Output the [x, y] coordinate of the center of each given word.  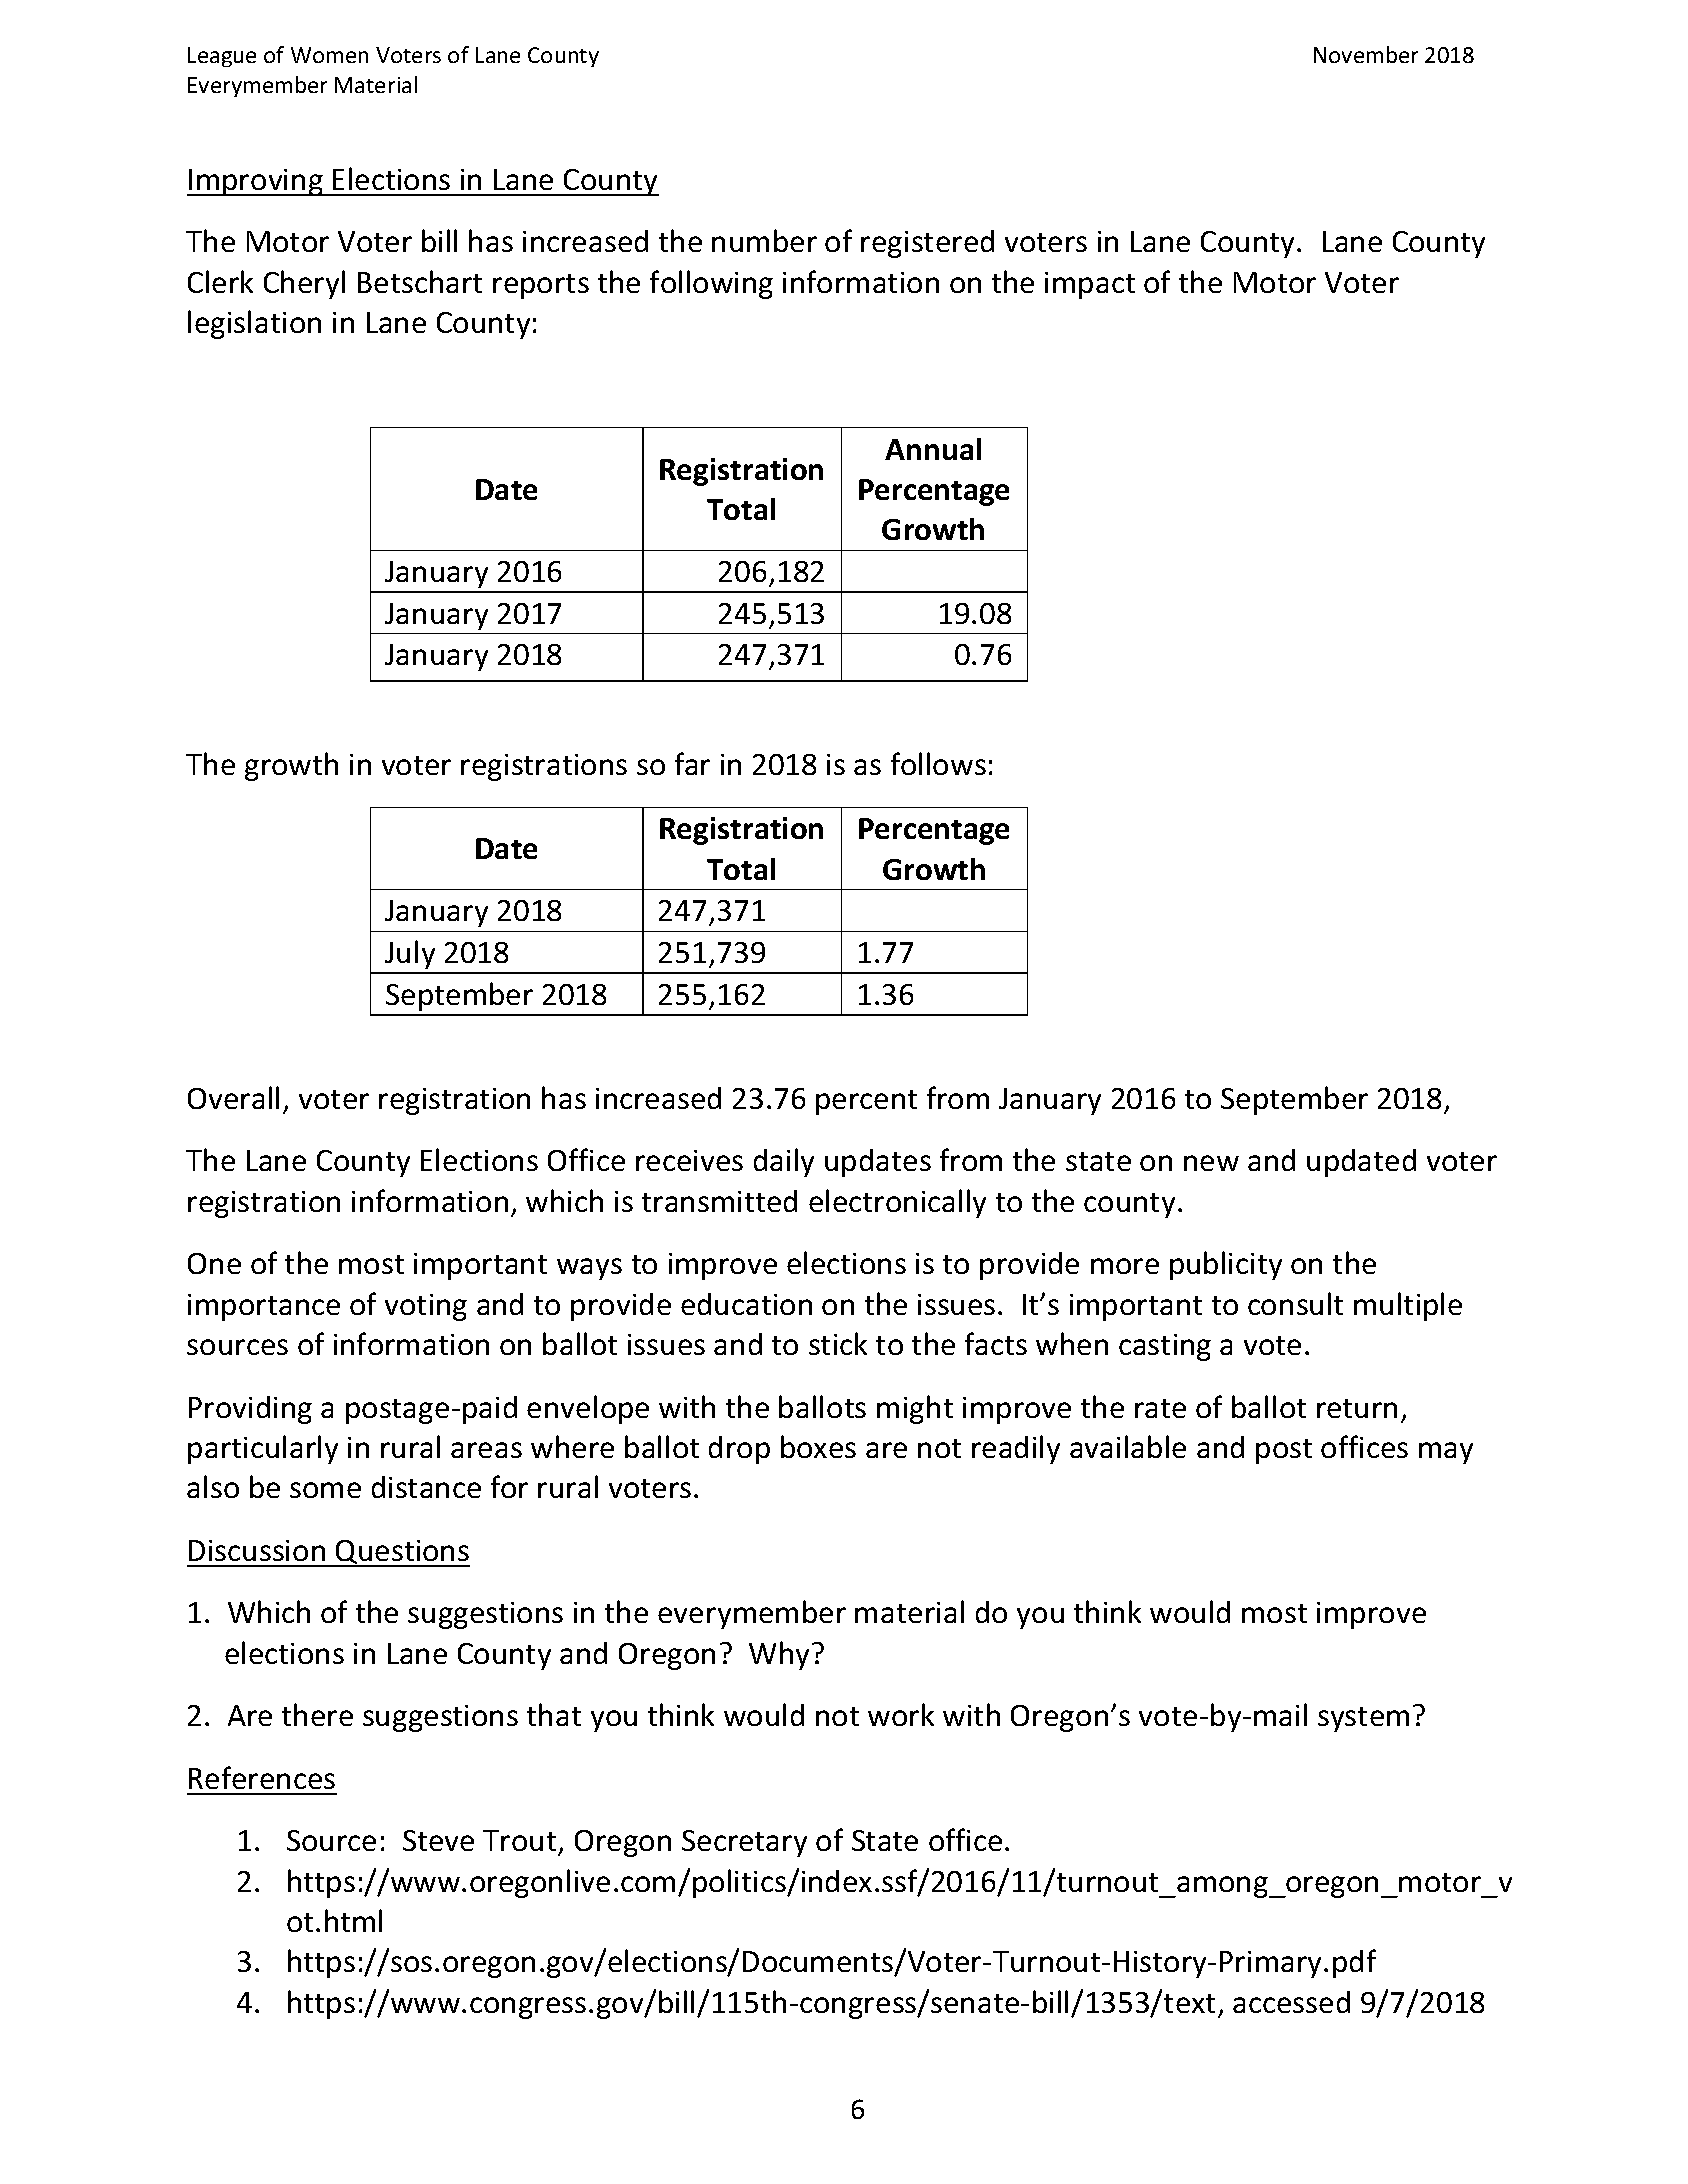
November [1366, 54]
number [764, 240]
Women [329, 55]
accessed [1291, 2002]
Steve [438, 1840]
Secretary [744, 1843]
